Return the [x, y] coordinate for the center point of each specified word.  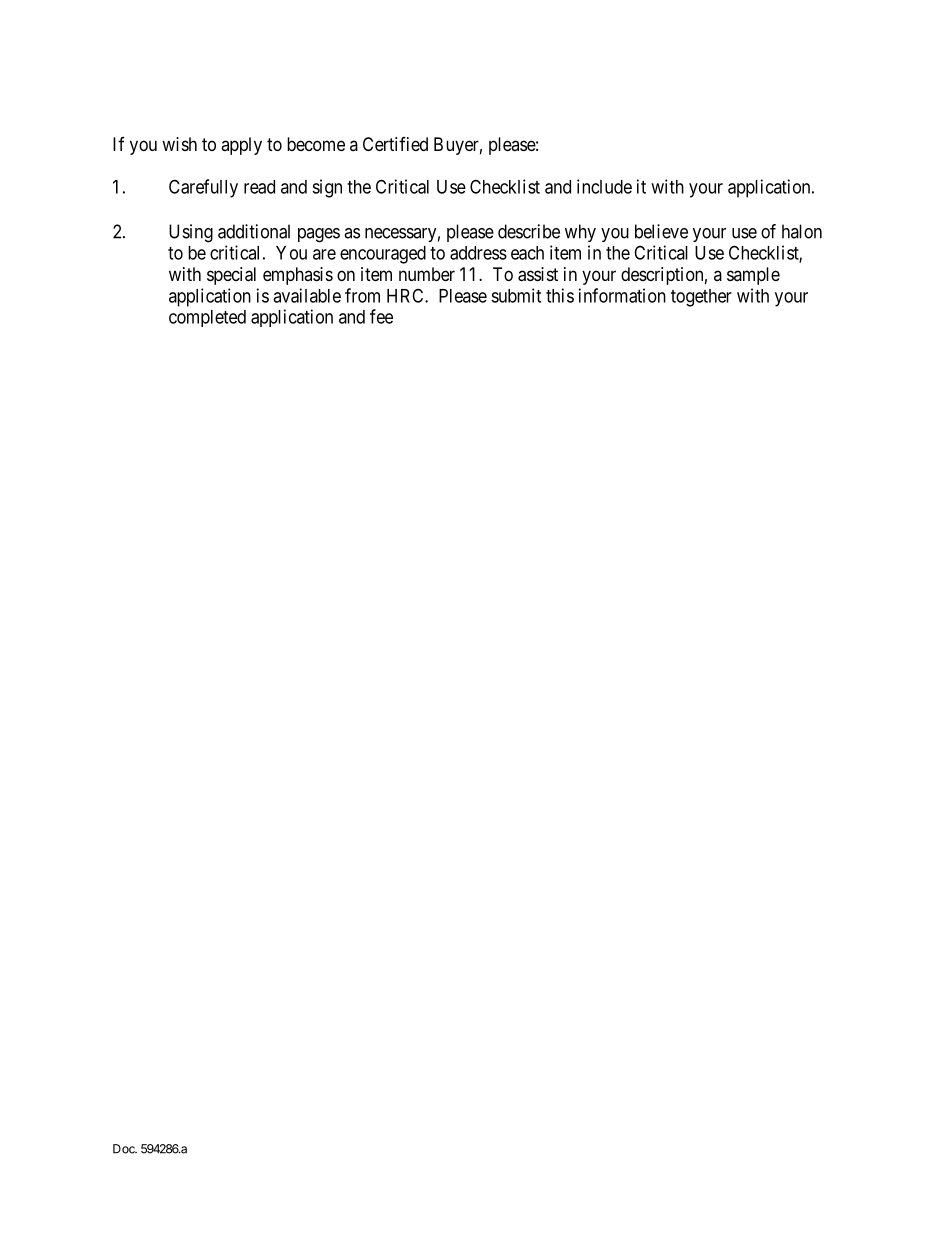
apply [241, 146]
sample [753, 276]
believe [661, 231]
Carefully [203, 188]
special [231, 276]
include [604, 186]
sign [327, 188]
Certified [395, 144]
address [478, 253]
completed [207, 318]
